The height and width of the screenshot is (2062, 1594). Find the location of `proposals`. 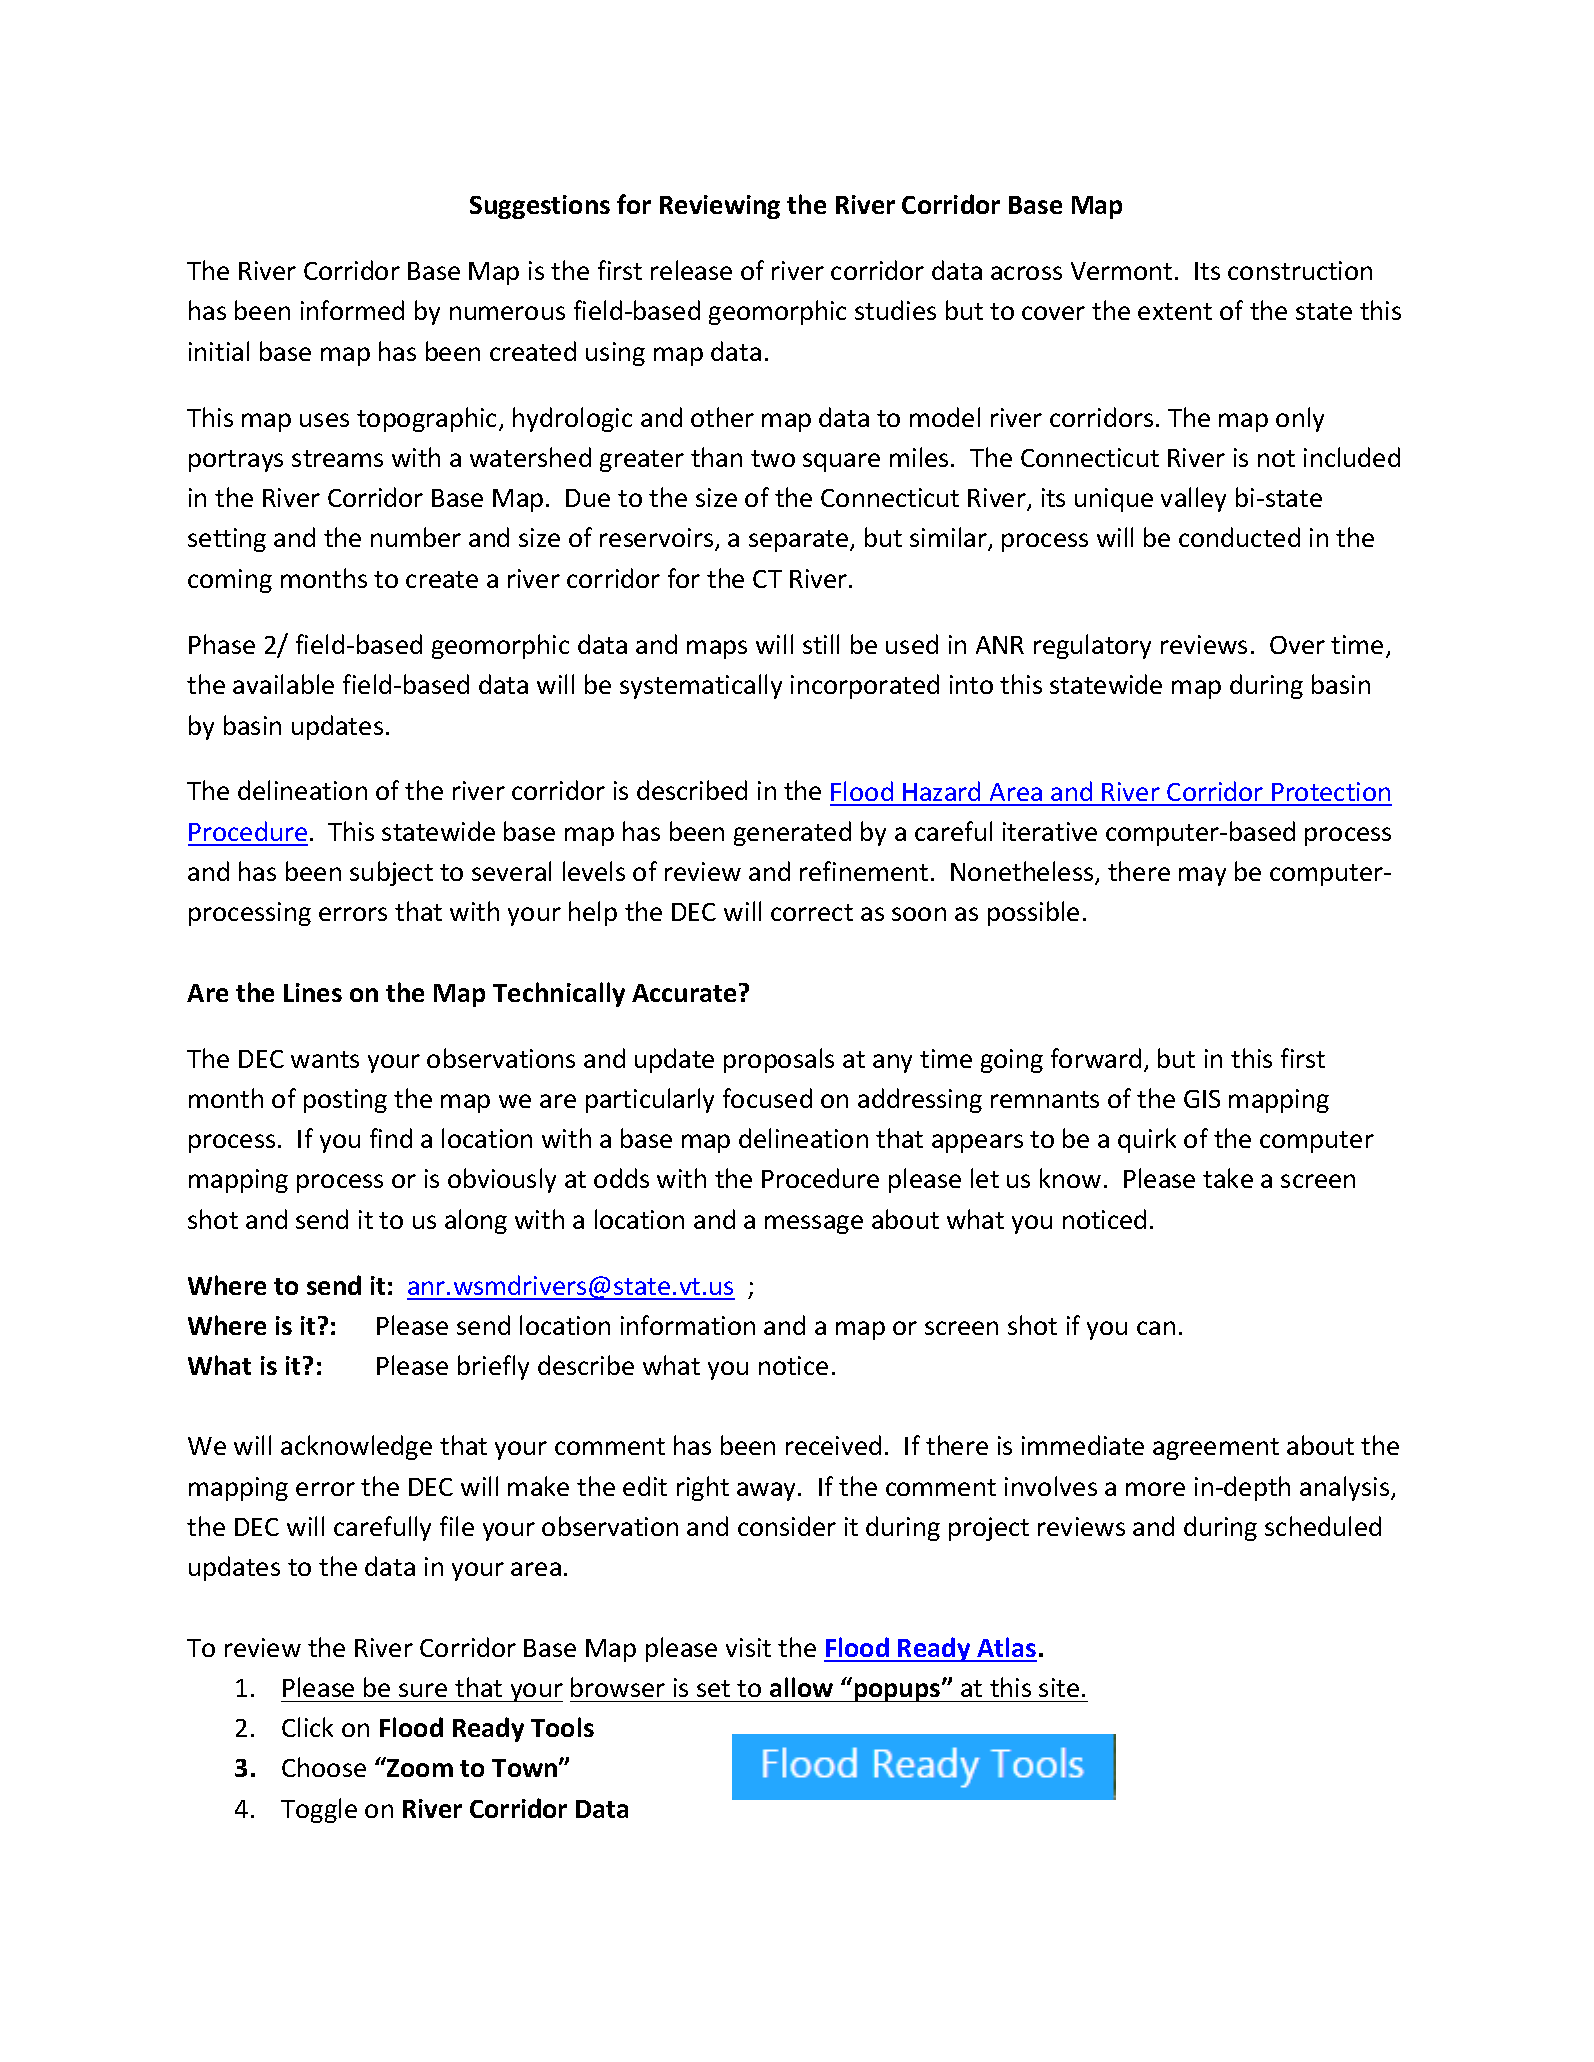

proposals is located at coordinates (779, 1060).
